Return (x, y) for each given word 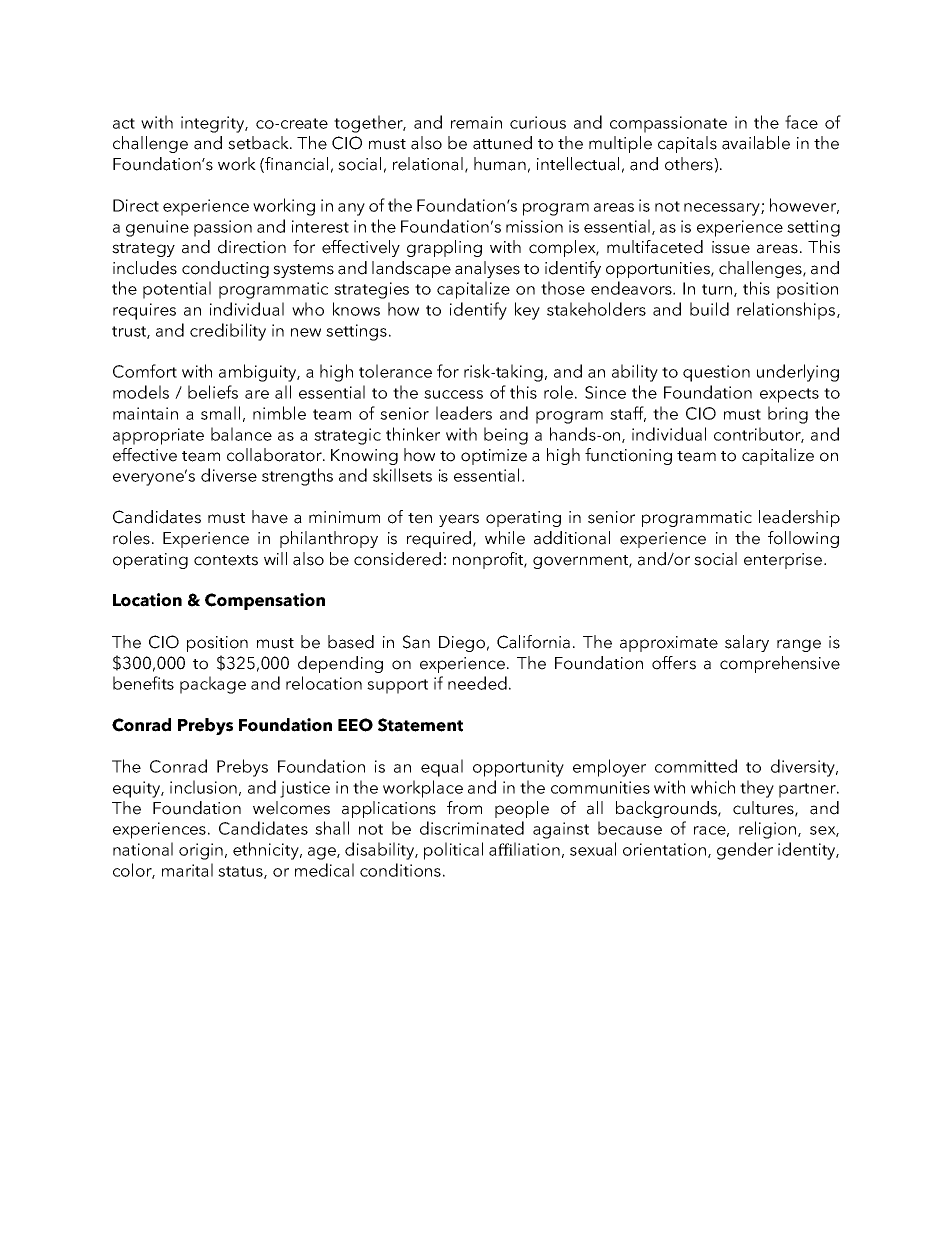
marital (187, 870)
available (756, 143)
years (459, 520)
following (803, 539)
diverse (229, 475)
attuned (502, 143)
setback (259, 143)
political (453, 851)
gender (745, 851)
